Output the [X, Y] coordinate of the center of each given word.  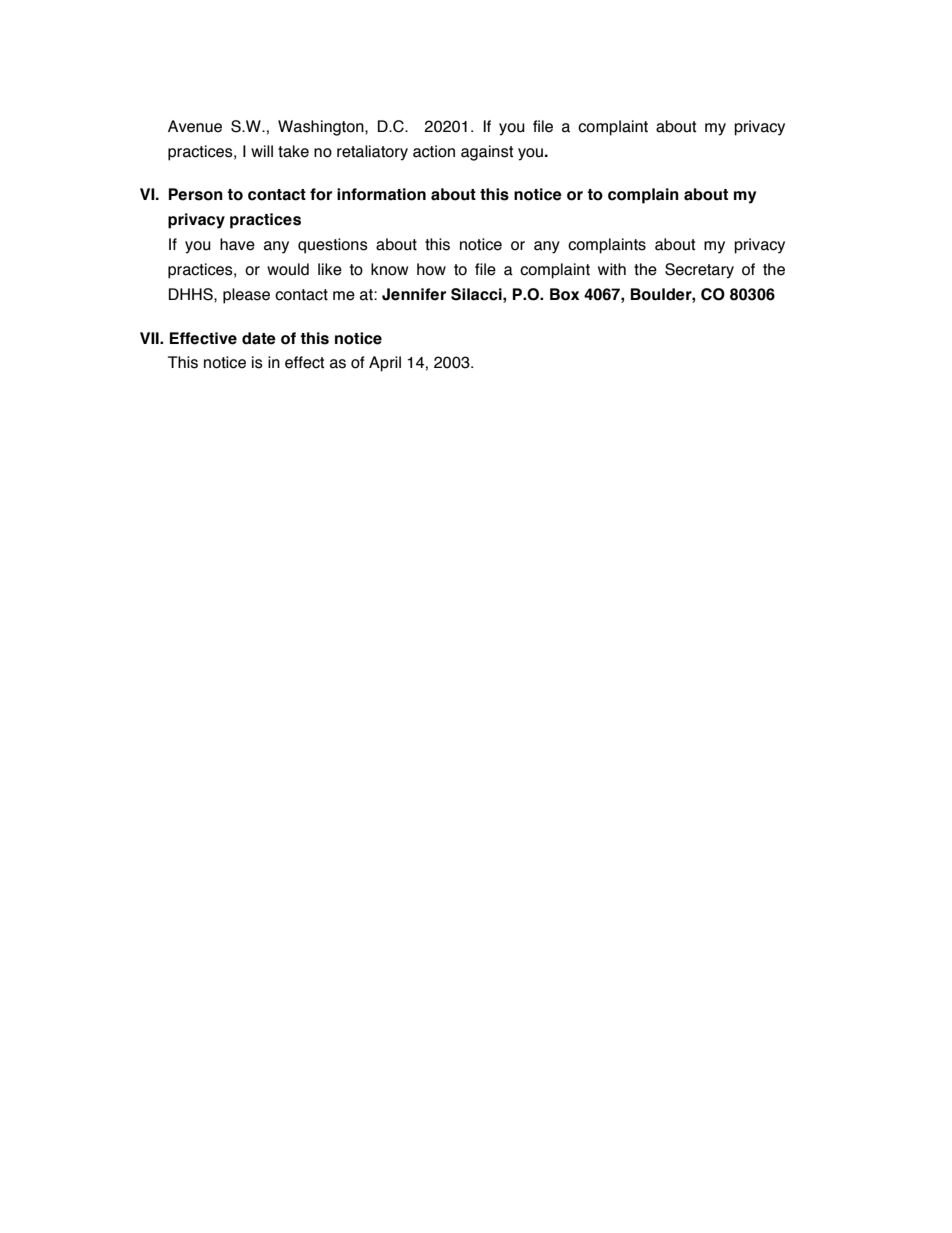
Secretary [699, 271]
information [381, 194]
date [259, 338]
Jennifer [414, 294]
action [434, 151]
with [612, 269]
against [487, 153]
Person [196, 194]
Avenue [195, 126]
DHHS [192, 294]
